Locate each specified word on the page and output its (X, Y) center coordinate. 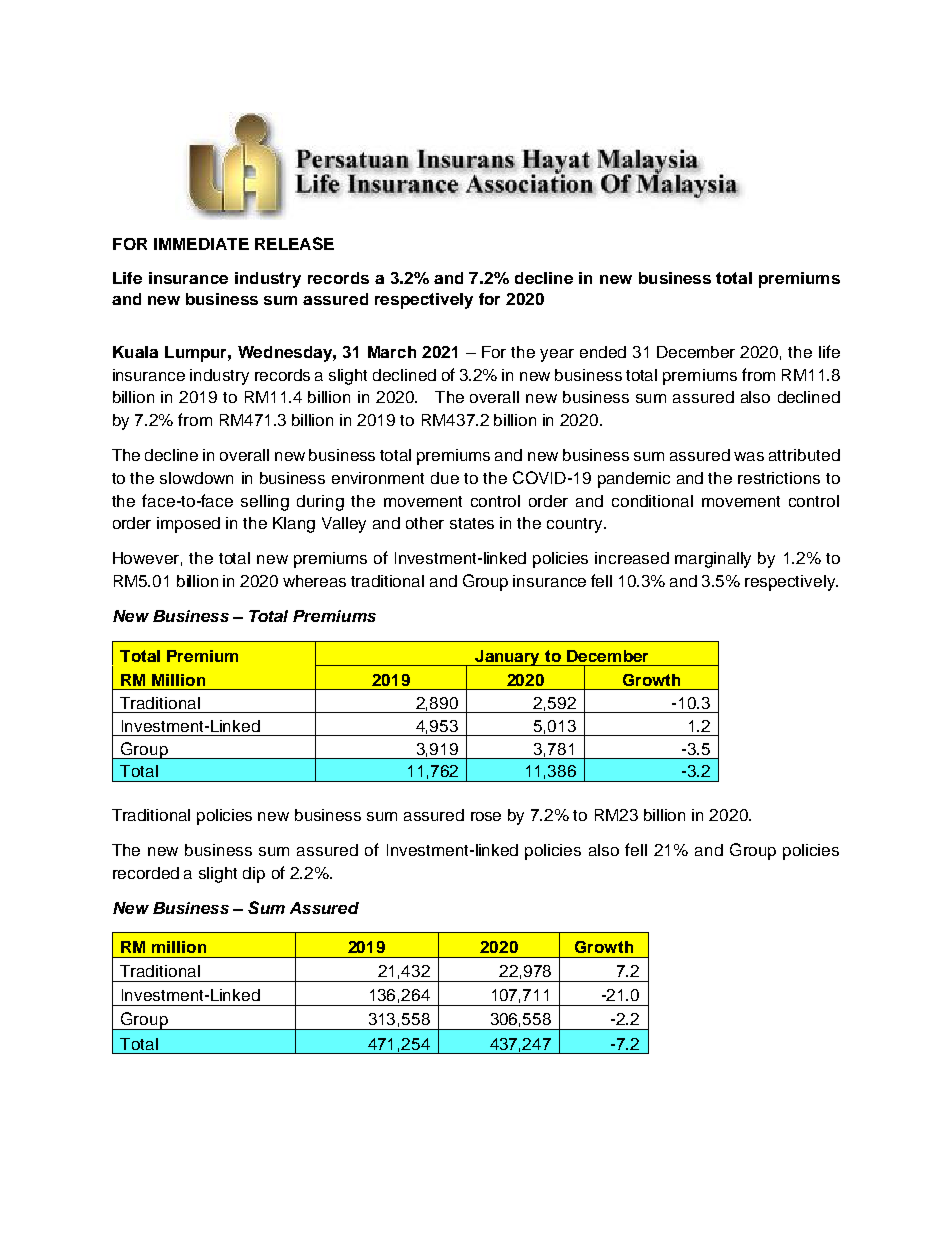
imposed (188, 525)
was (749, 456)
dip (254, 875)
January (508, 658)
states (472, 523)
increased (632, 558)
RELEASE (294, 243)
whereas (314, 581)
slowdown (196, 478)
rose (486, 816)
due (445, 478)
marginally (713, 560)
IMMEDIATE (201, 244)
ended (603, 352)
